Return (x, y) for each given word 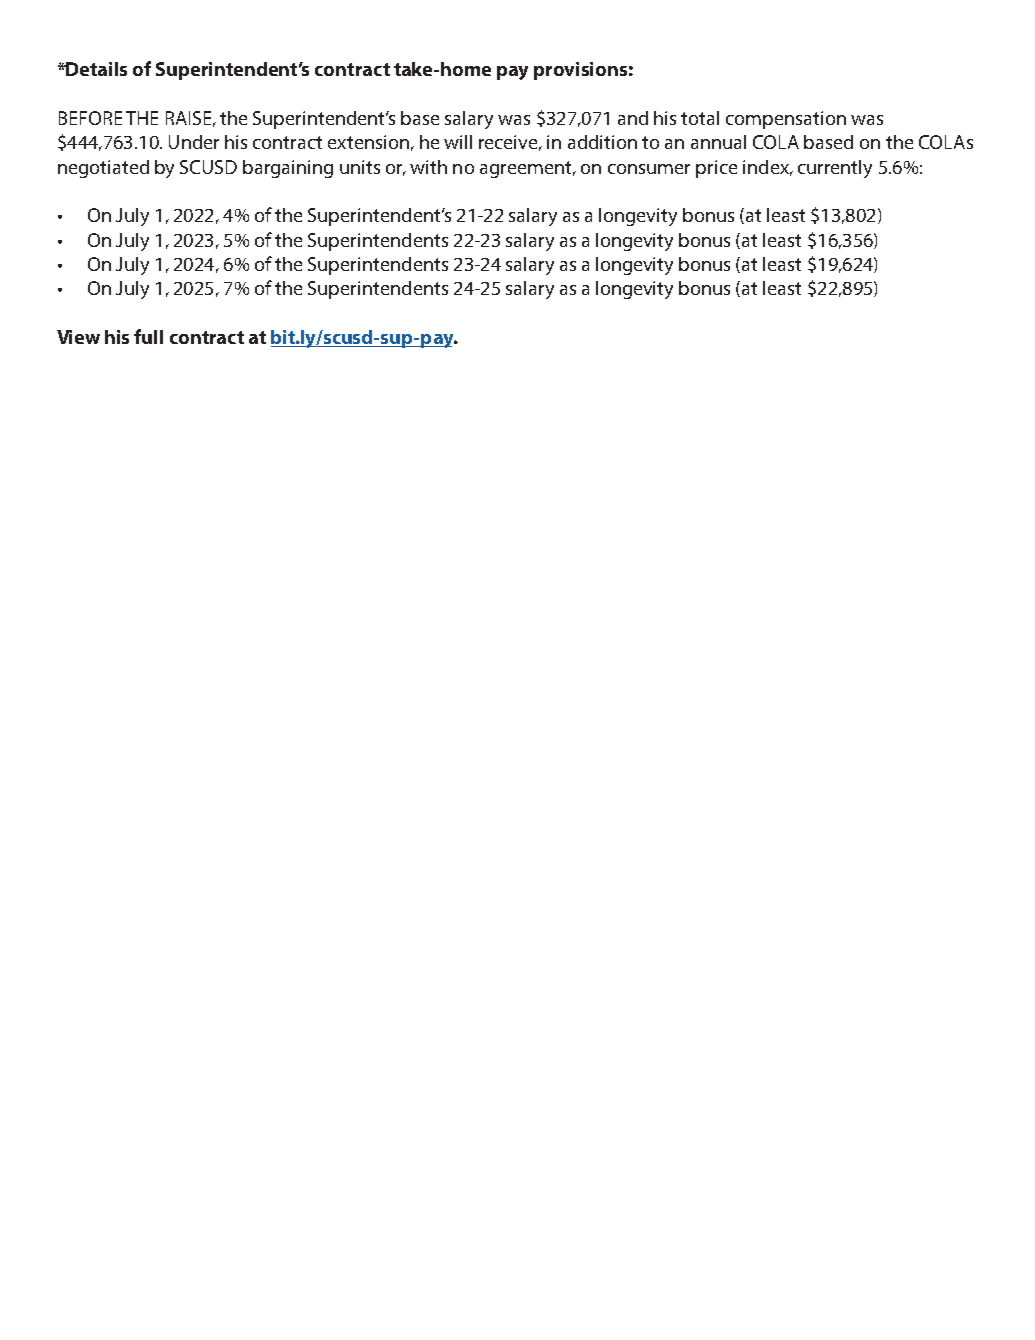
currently (835, 169)
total (700, 118)
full (148, 336)
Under (194, 142)
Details (96, 69)
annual (718, 142)
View (78, 337)
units (360, 167)
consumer (649, 169)
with (428, 167)
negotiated (103, 169)
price (716, 169)
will (458, 142)
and (633, 118)
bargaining (288, 169)
